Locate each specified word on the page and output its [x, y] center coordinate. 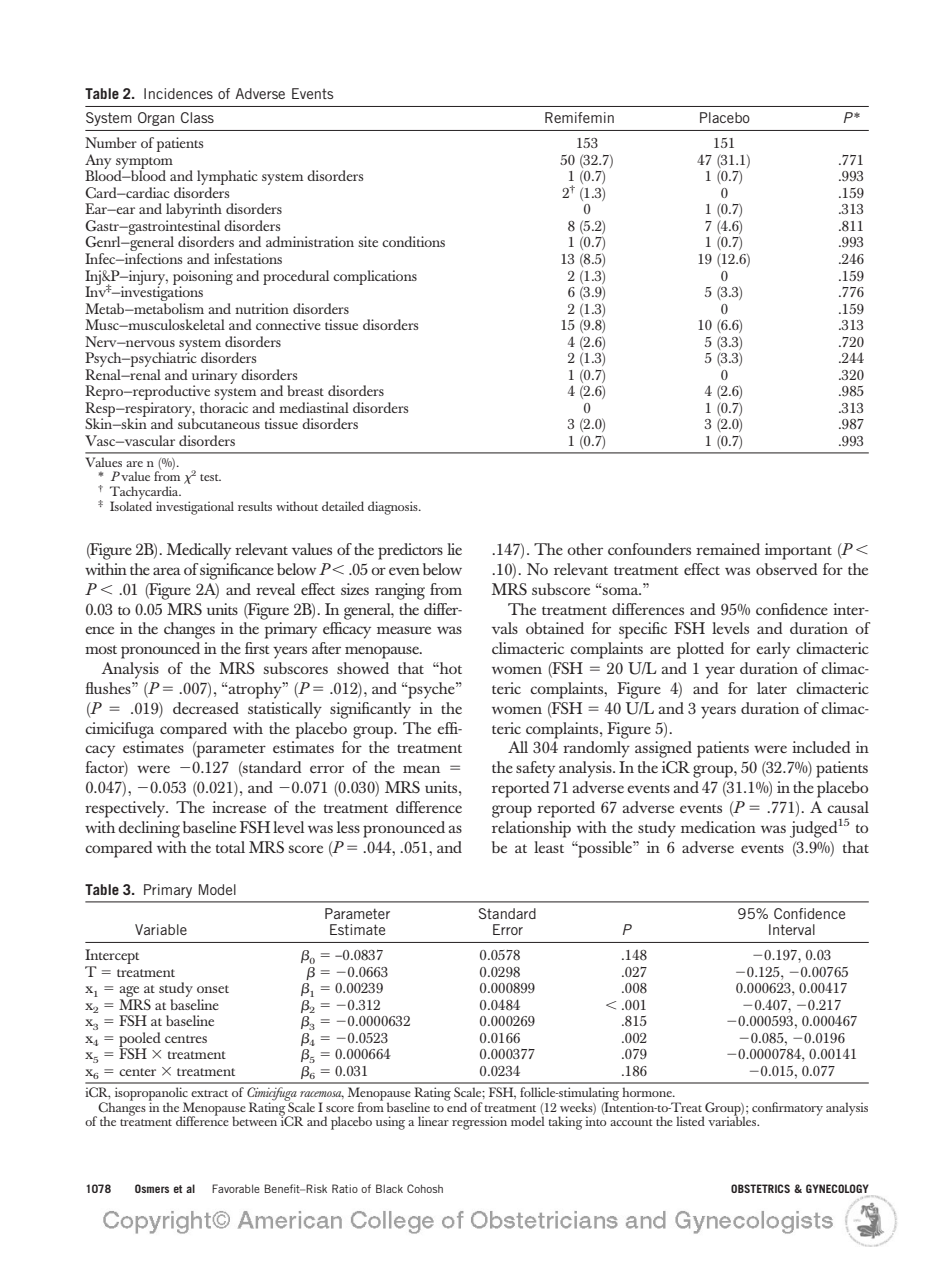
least [549, 847]
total [230, 847]
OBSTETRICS [760, 1188]
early [773, 650]
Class [197, 117]
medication [718, 827]
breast [305, 390]
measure [404, 630]
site [368, 241]
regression [479, 1123]
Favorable [236, 1188]
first [257, 648]
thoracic [224, 407]
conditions [413, 241]
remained [728, 549]
